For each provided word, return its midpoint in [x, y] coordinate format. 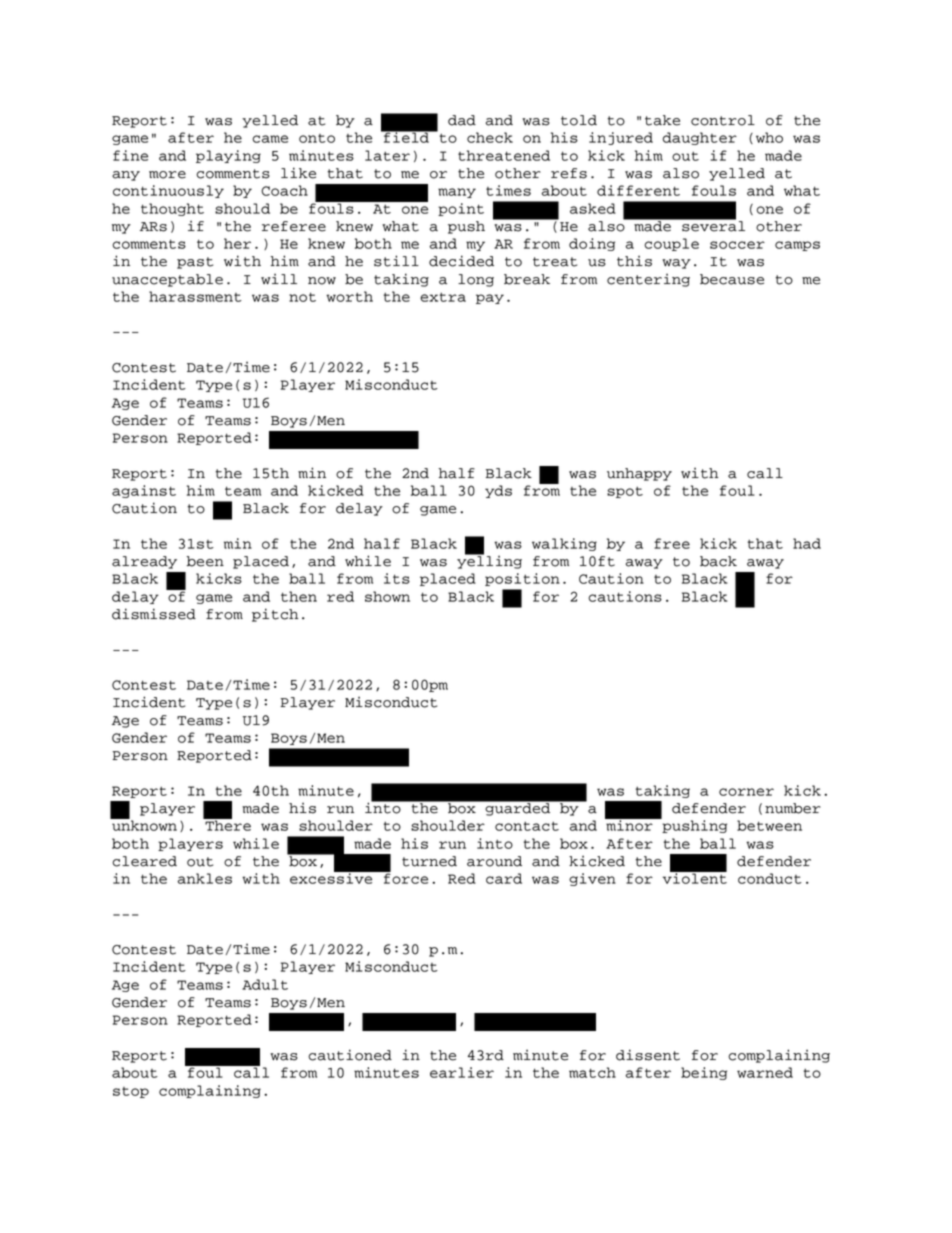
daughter [700, 138]
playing [228, 156]
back [718, 561]
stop [131, 1092]
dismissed [154, 614]
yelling [489, 561]
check [490, 137]
